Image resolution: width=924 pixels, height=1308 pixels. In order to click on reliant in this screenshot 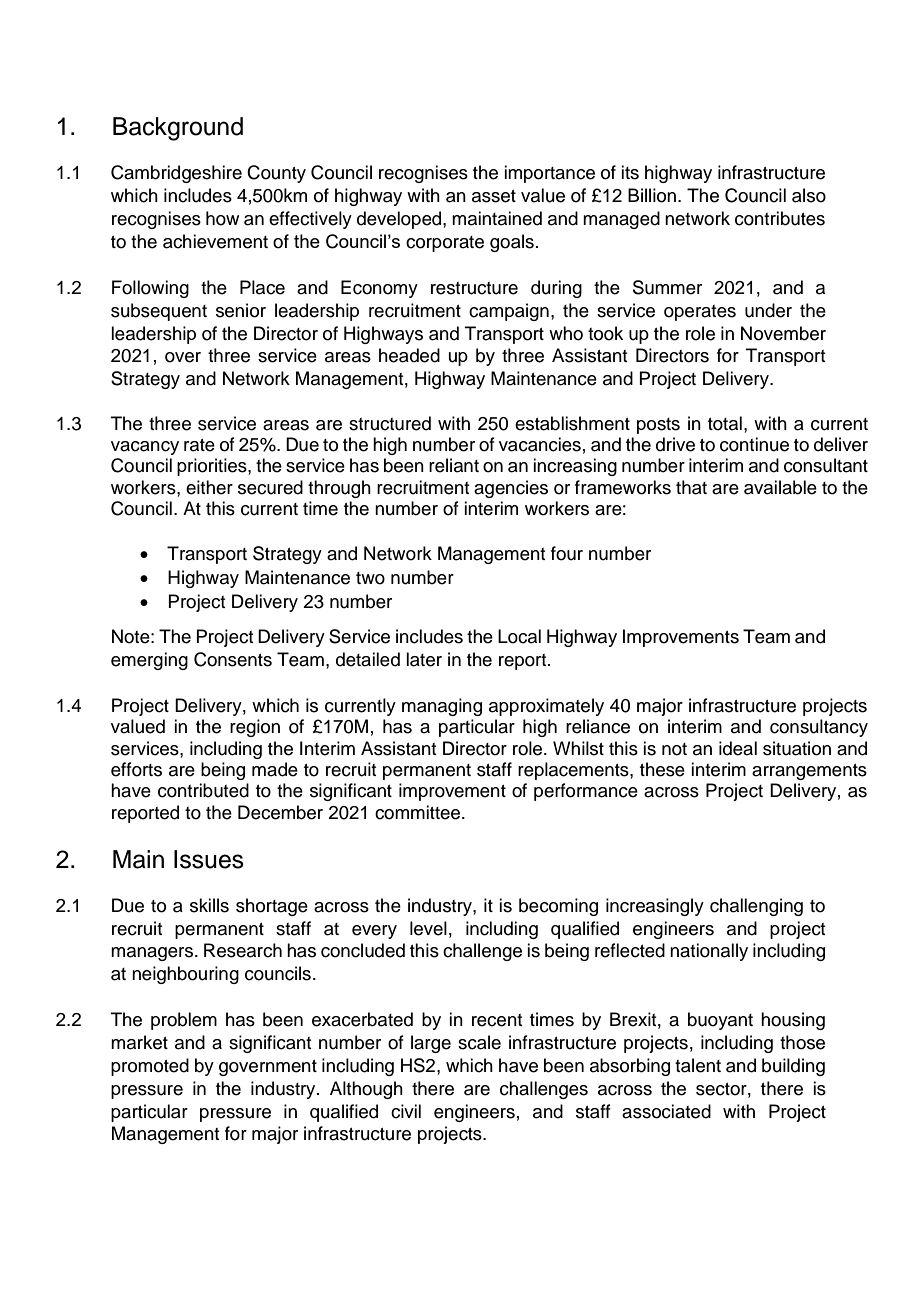, I will do `click(454, 465)`.
